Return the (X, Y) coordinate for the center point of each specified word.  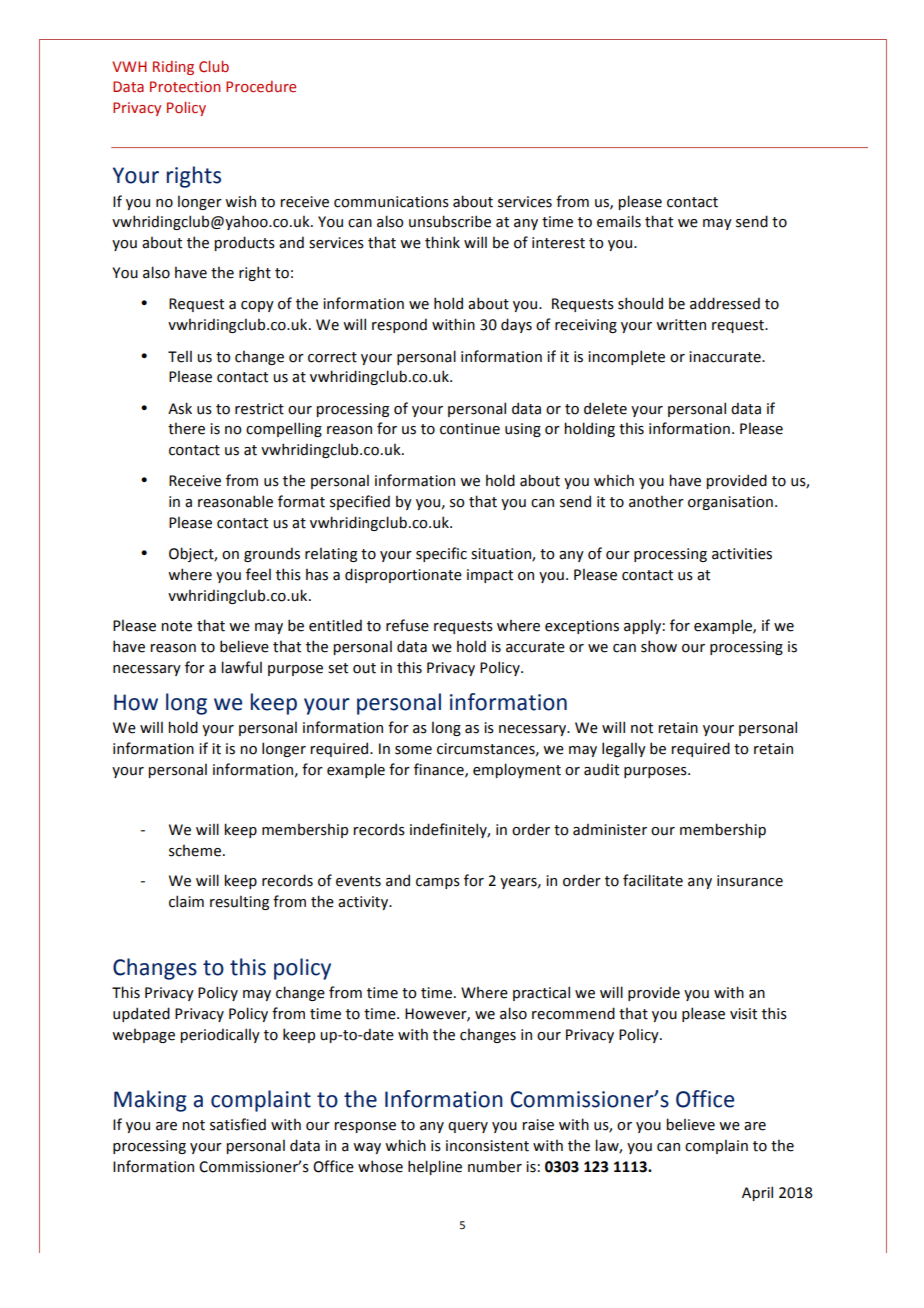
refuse (407, 625)
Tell (180, 356)
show (659, 646)
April (757, 1193)
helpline (435, 1167)
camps (438, 883)
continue (470, 429)
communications (391, 202)
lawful (241, 667)
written (681, 325)
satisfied (238, 1124)
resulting (239, 902)
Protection (185, 87)
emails (619, 221)
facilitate (653, 880)
